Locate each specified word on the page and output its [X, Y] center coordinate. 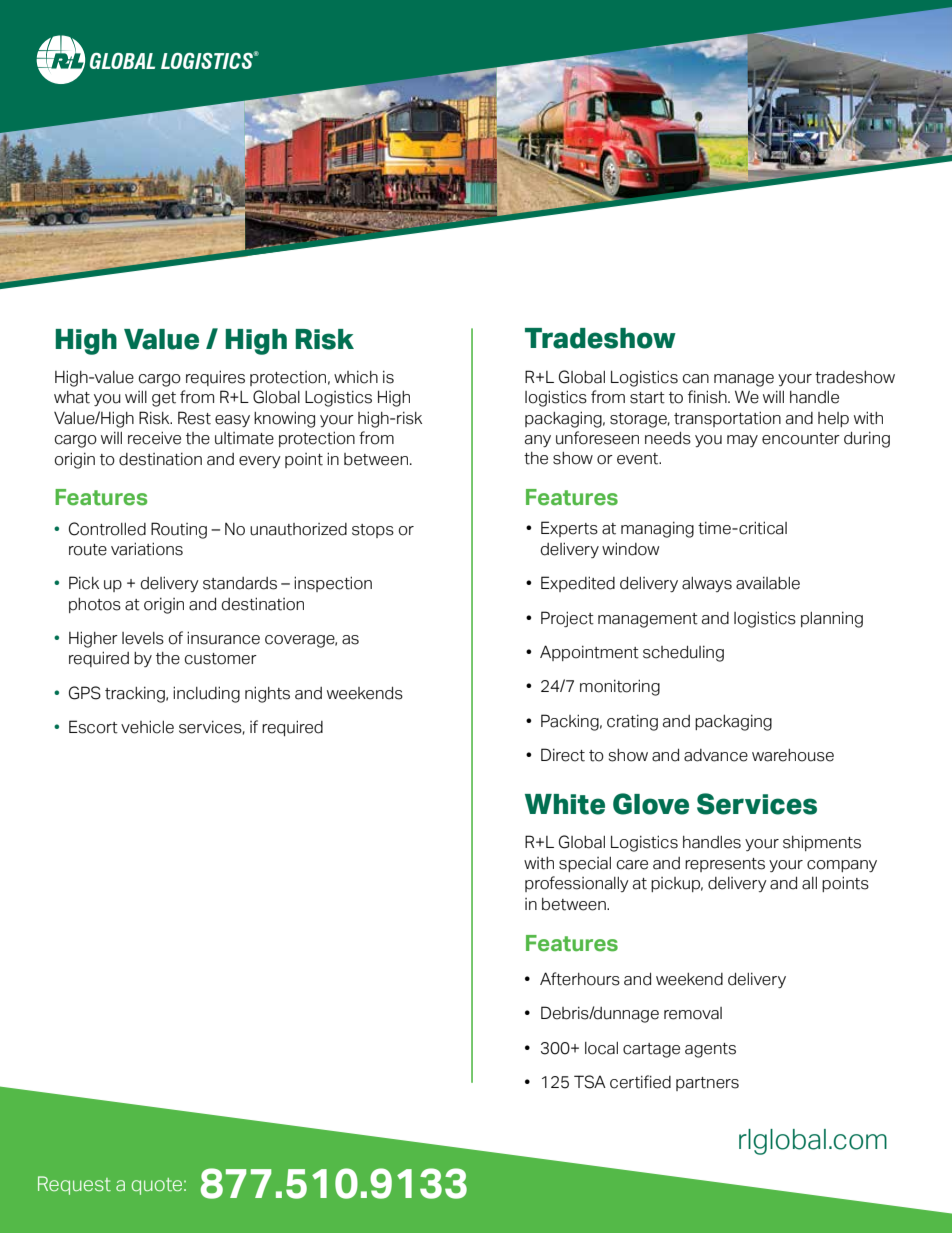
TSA [590, 1082]
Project [567, 619]
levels [143, 638]
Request [74, 1185]
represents [725, 865]
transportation [727, 419]
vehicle [147, 727]
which [356, 377]
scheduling [683, 654]
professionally [577, 884]
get [164, 399]
